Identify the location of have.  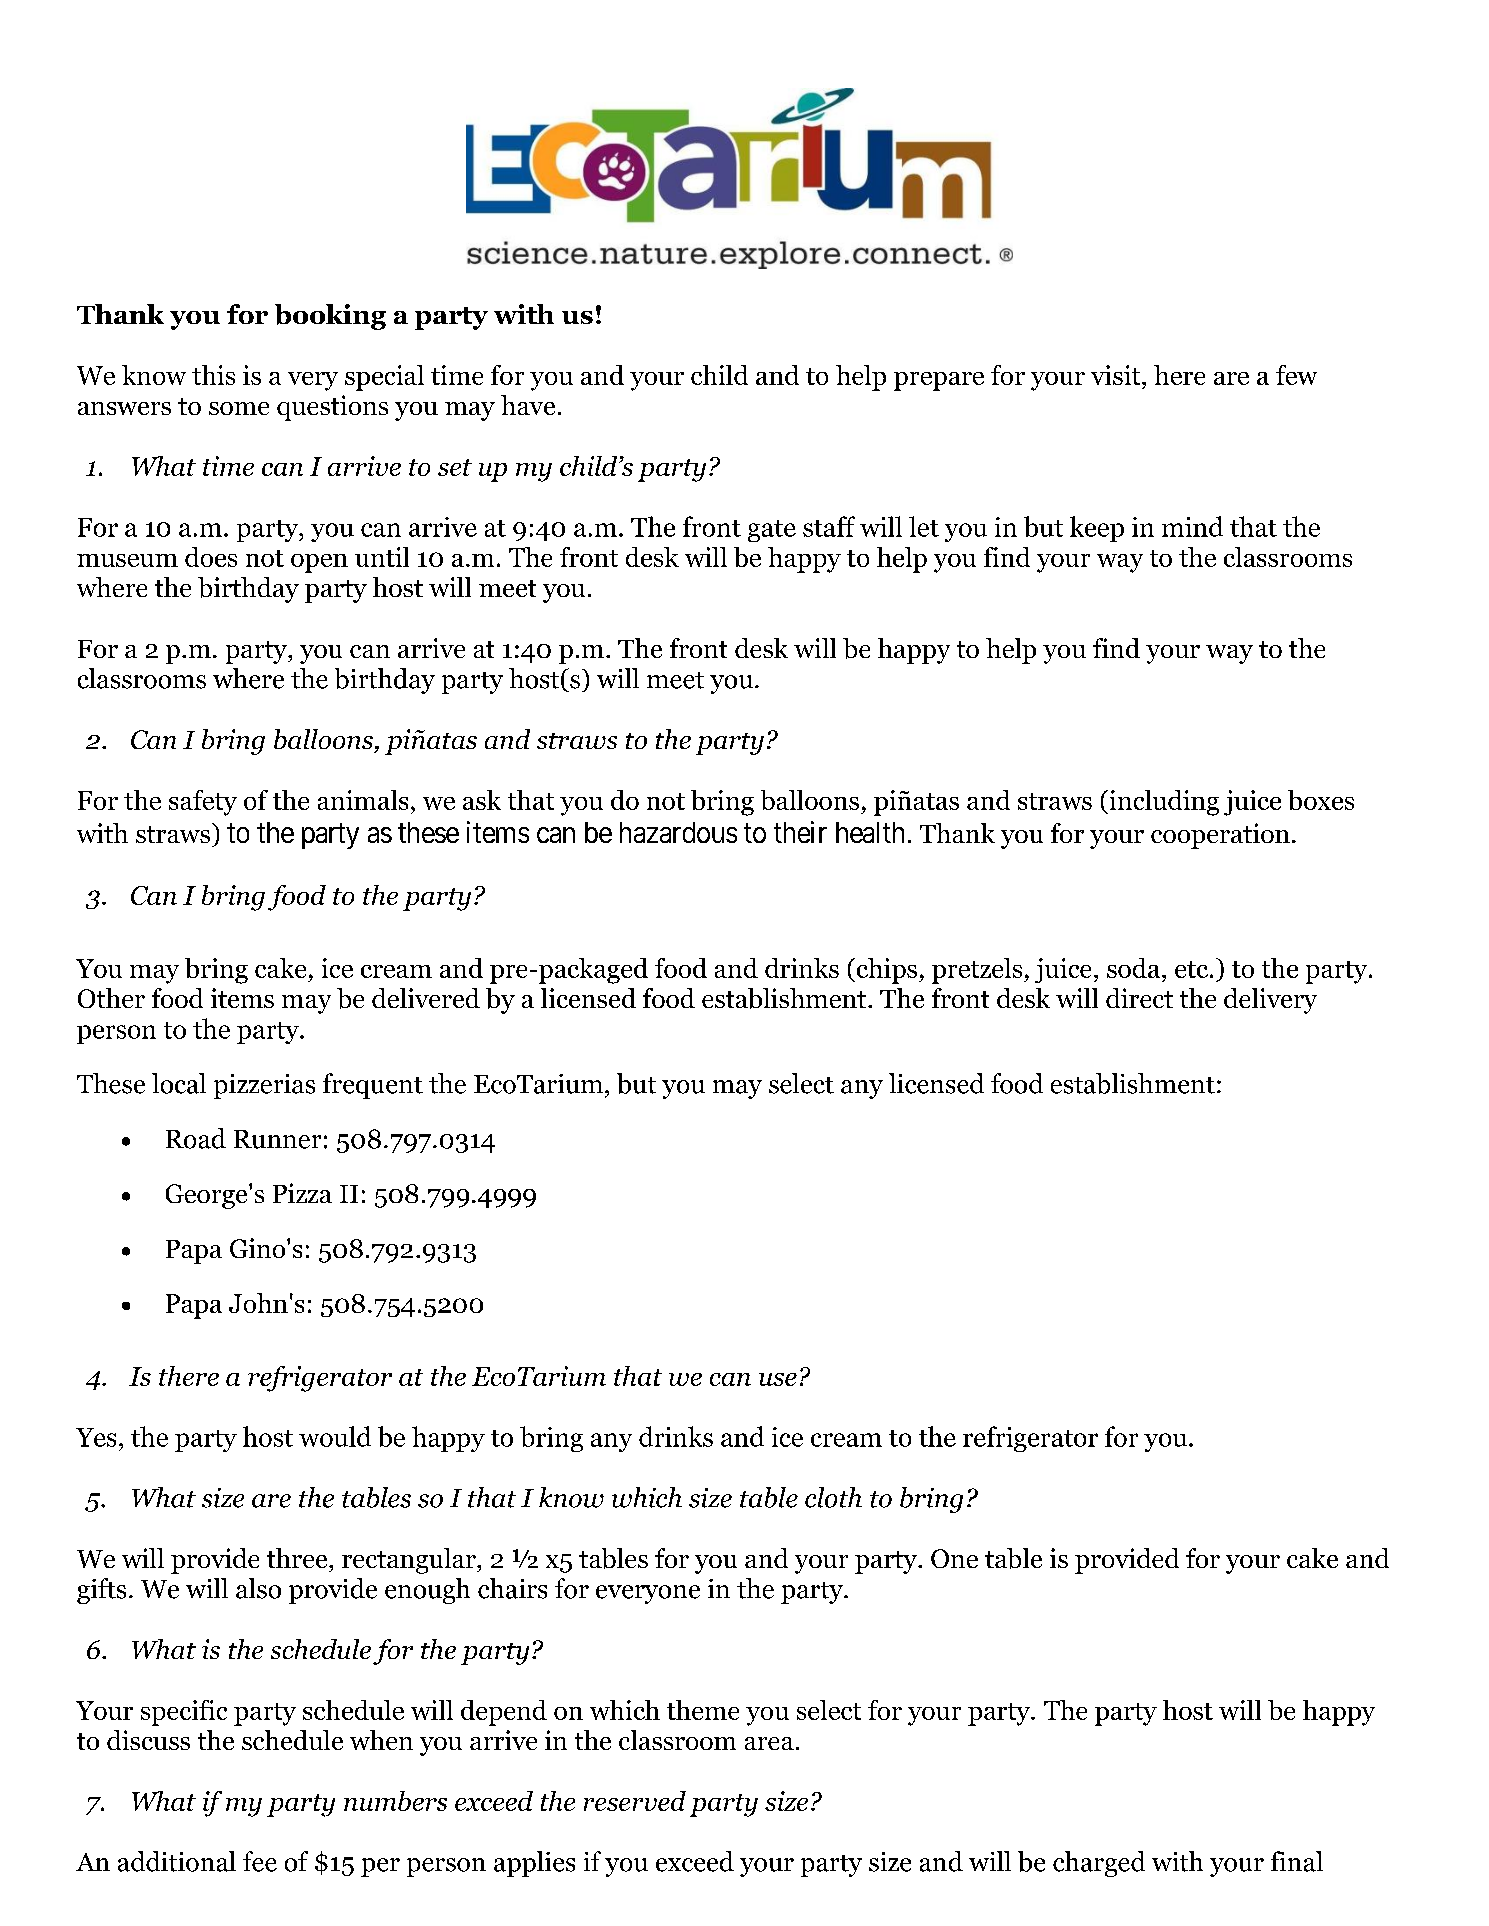
(528, 405).
